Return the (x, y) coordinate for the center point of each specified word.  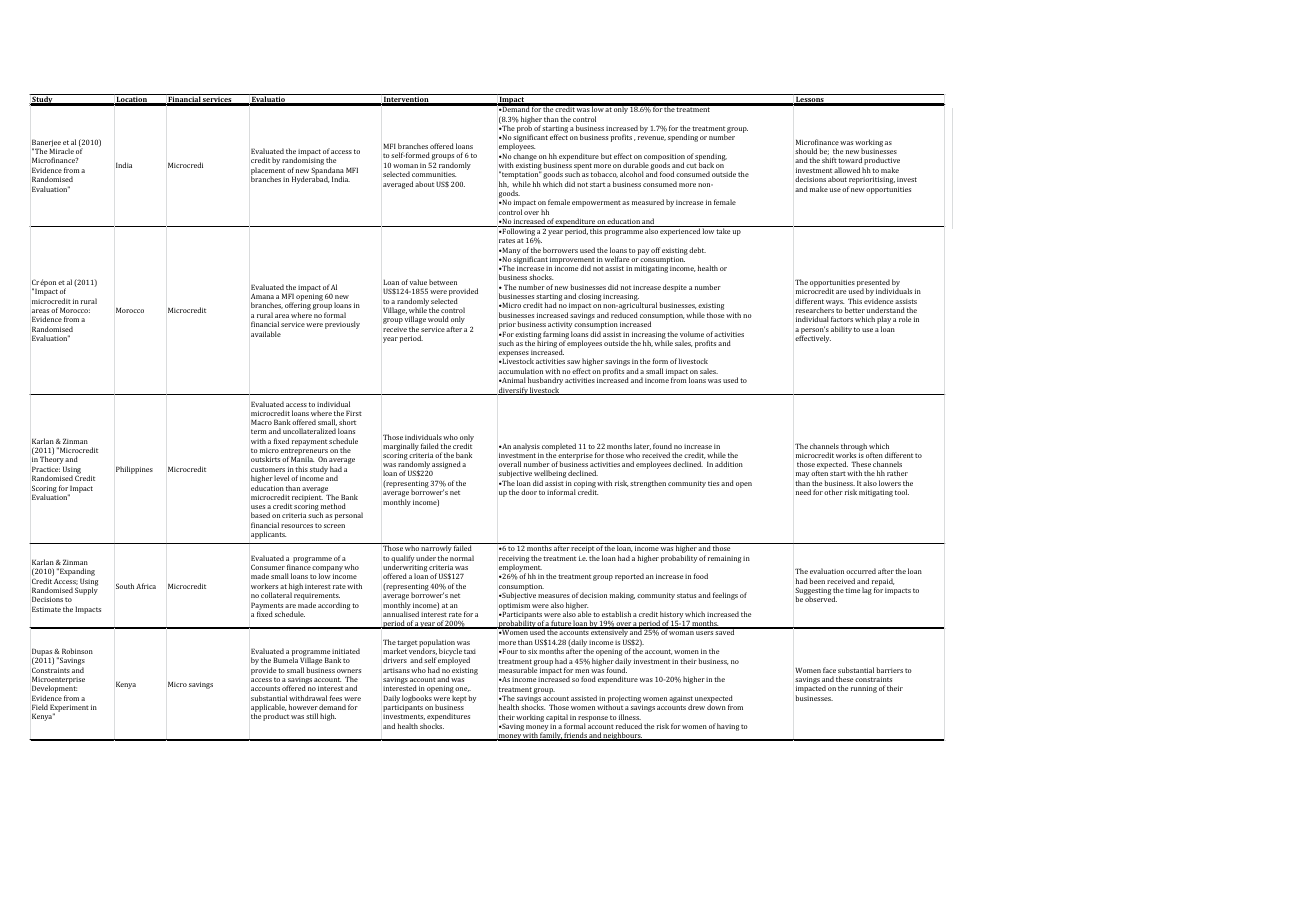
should (806, 151)
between (443, 282)
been (817, 581)
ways (835, 303)
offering (298, 307)
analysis (526, 447)
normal (462, 558)
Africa (146, 586)
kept (459, 699)
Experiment (69, 709)
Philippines (134, 470)
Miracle (61, 151)
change (525, 157)
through (854, 448)
